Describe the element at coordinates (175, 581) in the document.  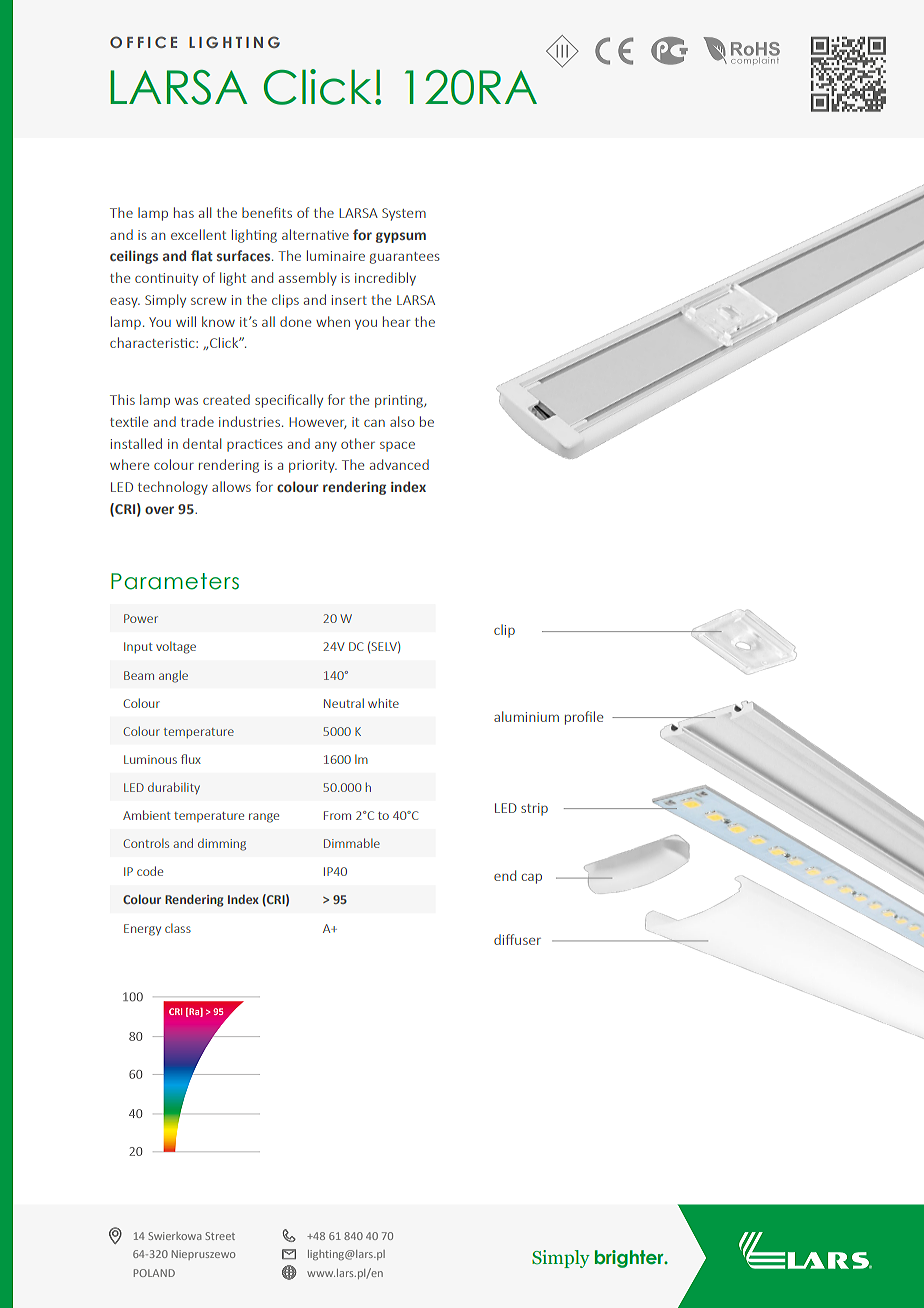
I see `Parameters` at that location.
